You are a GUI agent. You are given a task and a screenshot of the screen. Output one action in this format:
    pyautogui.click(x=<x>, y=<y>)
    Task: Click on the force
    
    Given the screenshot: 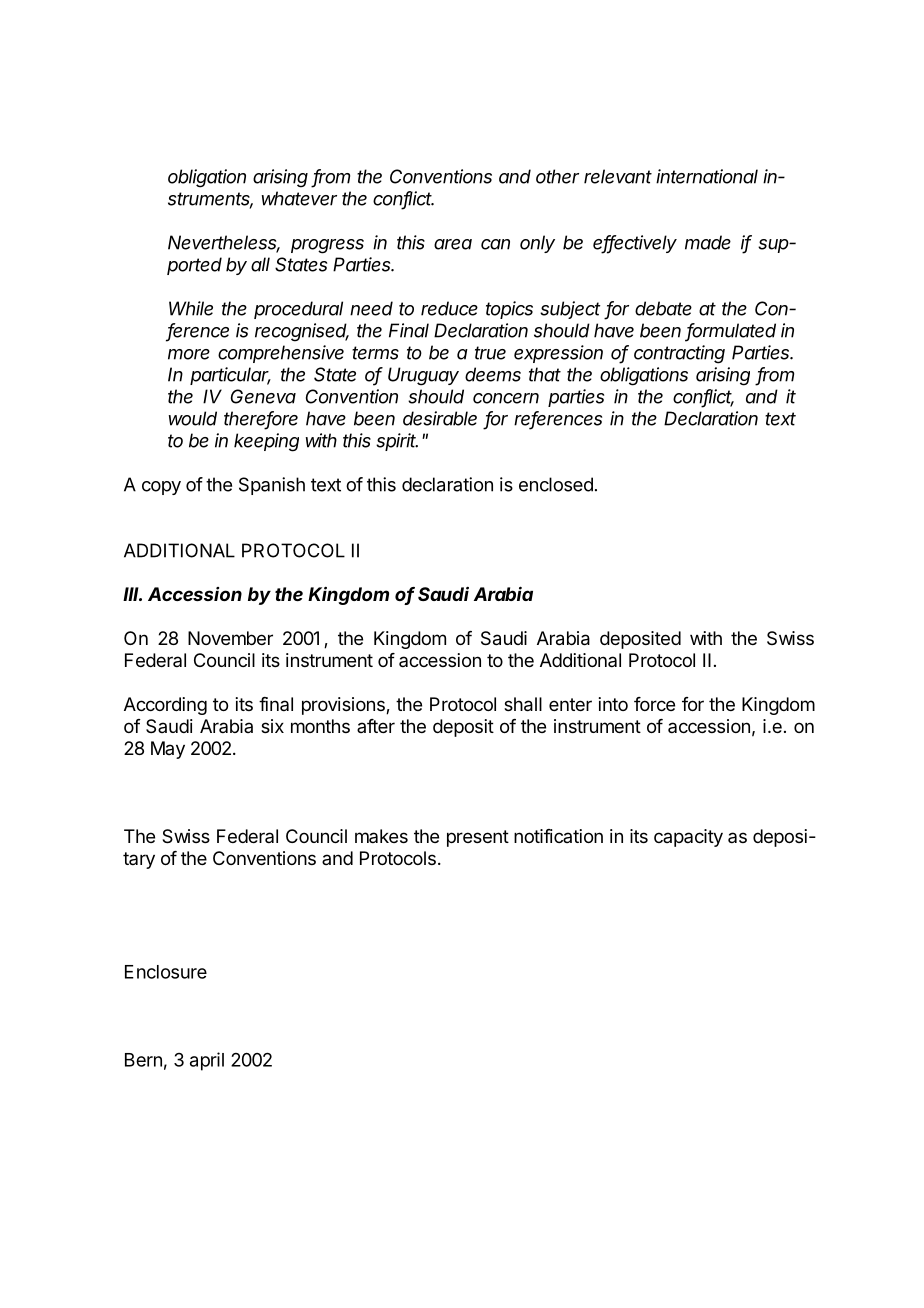 What is the action you would take?
    pyautogui.click(x=654, y=704)
